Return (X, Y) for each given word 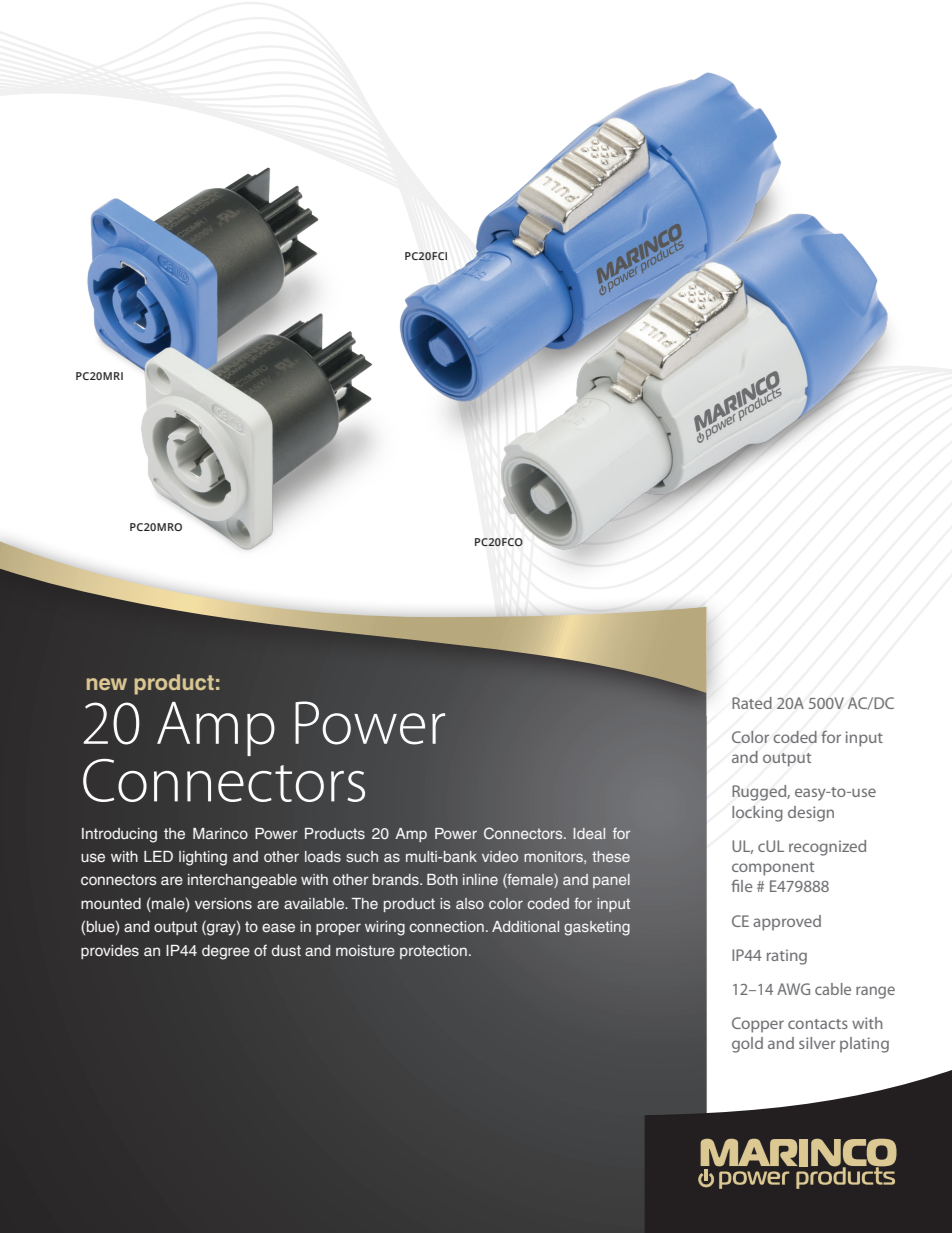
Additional (525, 926)
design (811, 814)
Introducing (119, 835)
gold (747, 1045)
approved (787, 923)
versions (223, 903)
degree (226, 952)
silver (817, 1043)
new (107, 684)
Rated (752, 703)
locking (757, 814)
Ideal (589, 833)
